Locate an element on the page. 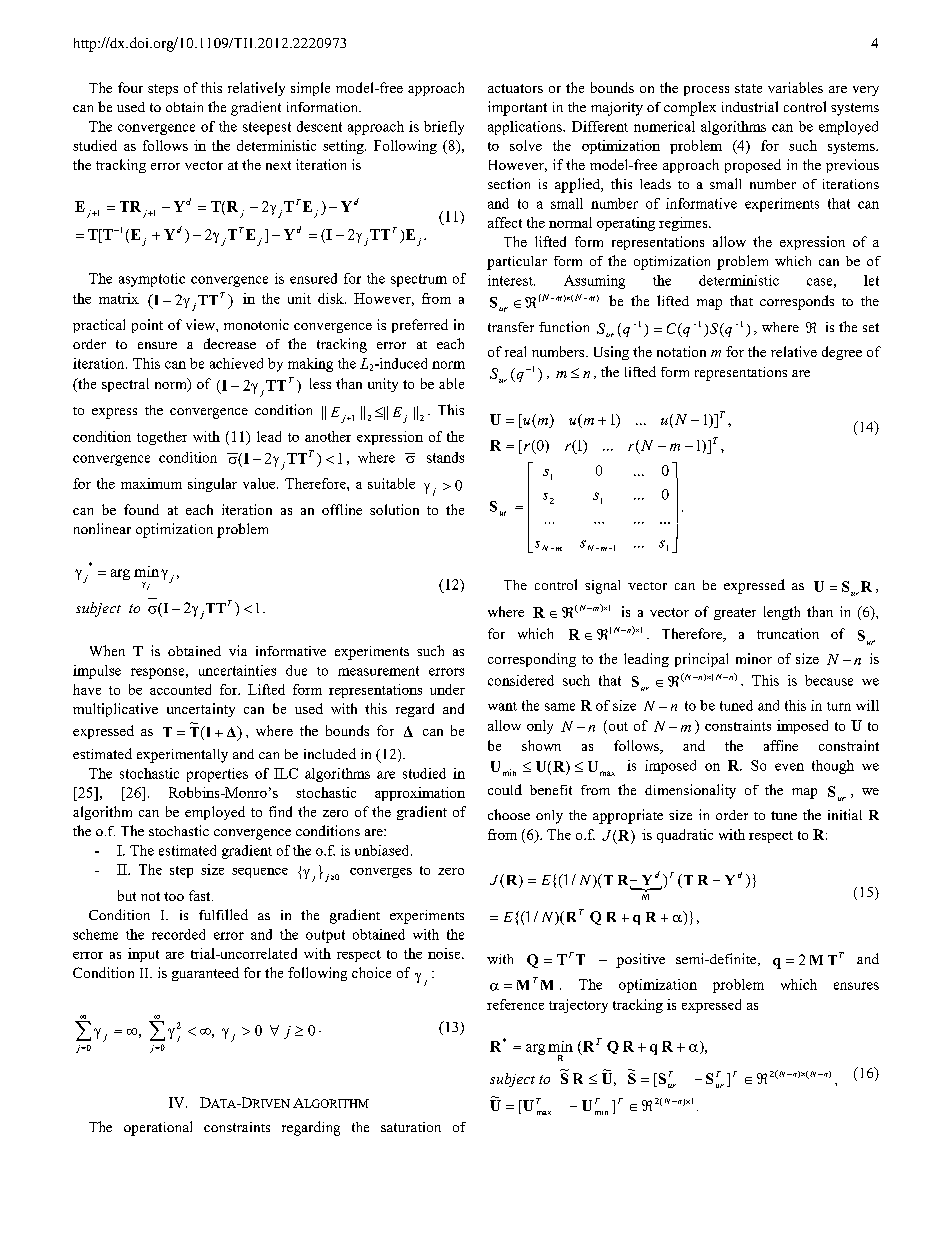  could is located at coordinates (505, 789).
